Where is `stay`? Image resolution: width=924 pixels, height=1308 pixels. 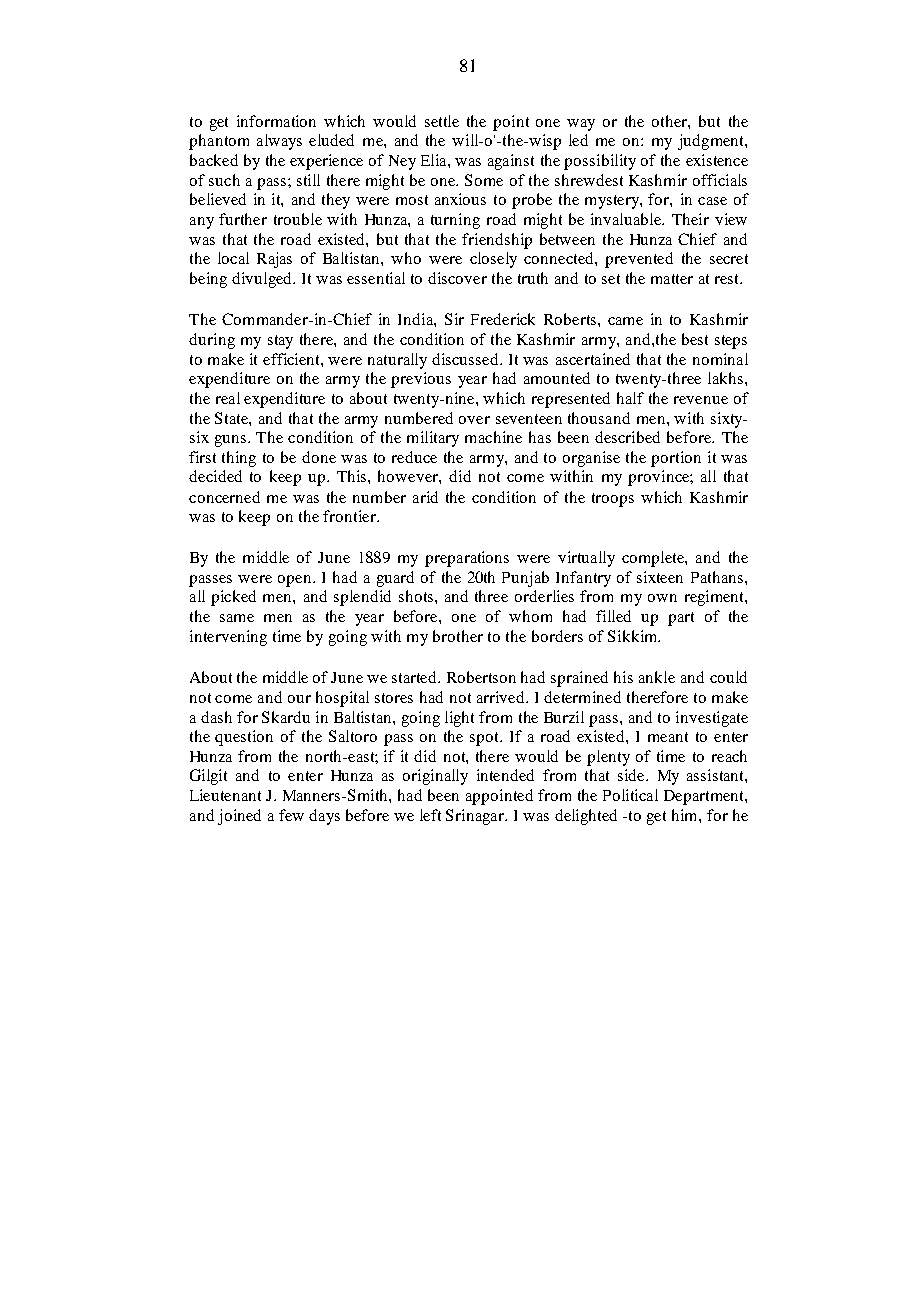
stay is located at coordinates (280, 342).
